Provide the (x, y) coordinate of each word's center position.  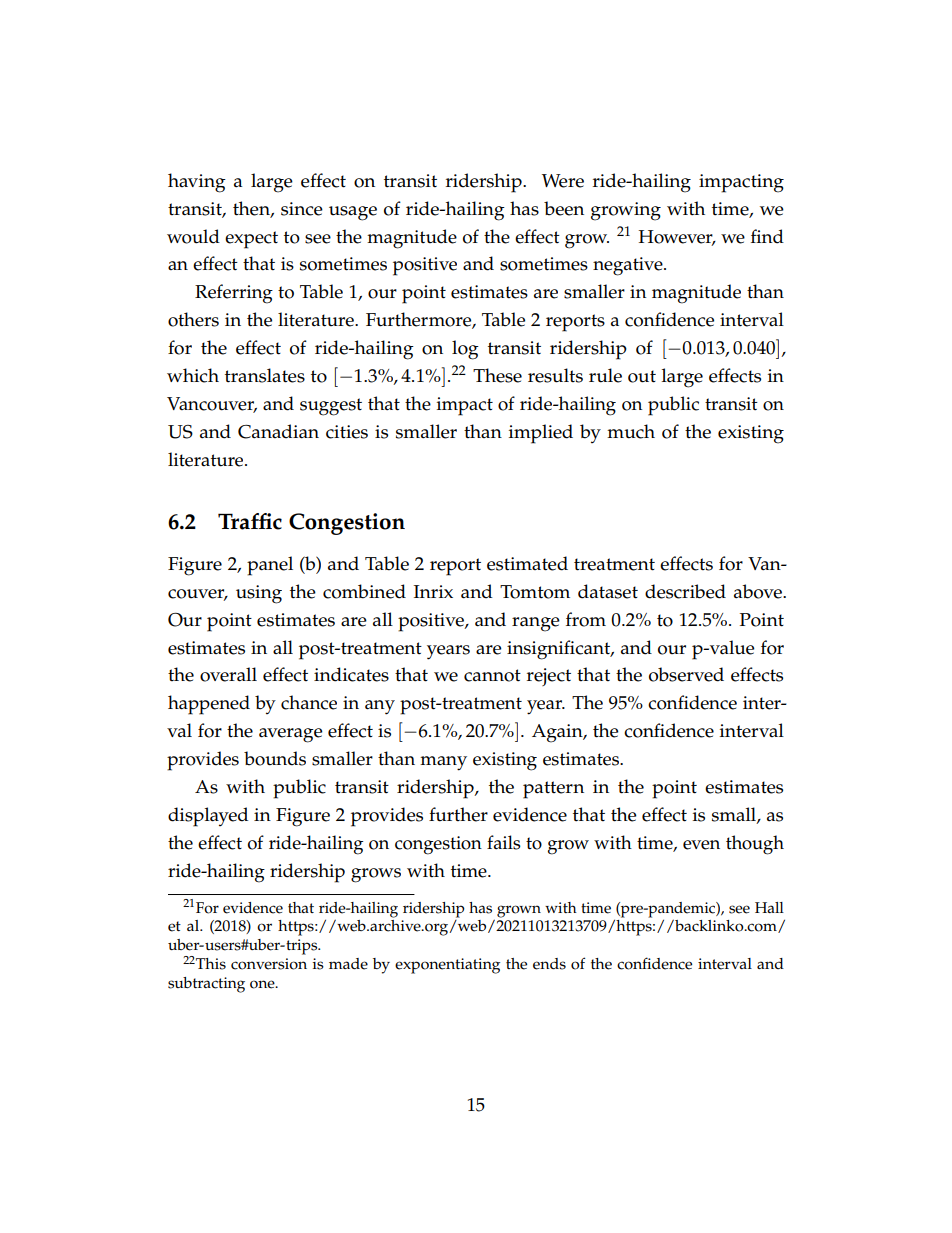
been (564, 208)
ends (549, 964)
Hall (769, 907)
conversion (269, 964)
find (767, 236)
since (302, 209)
